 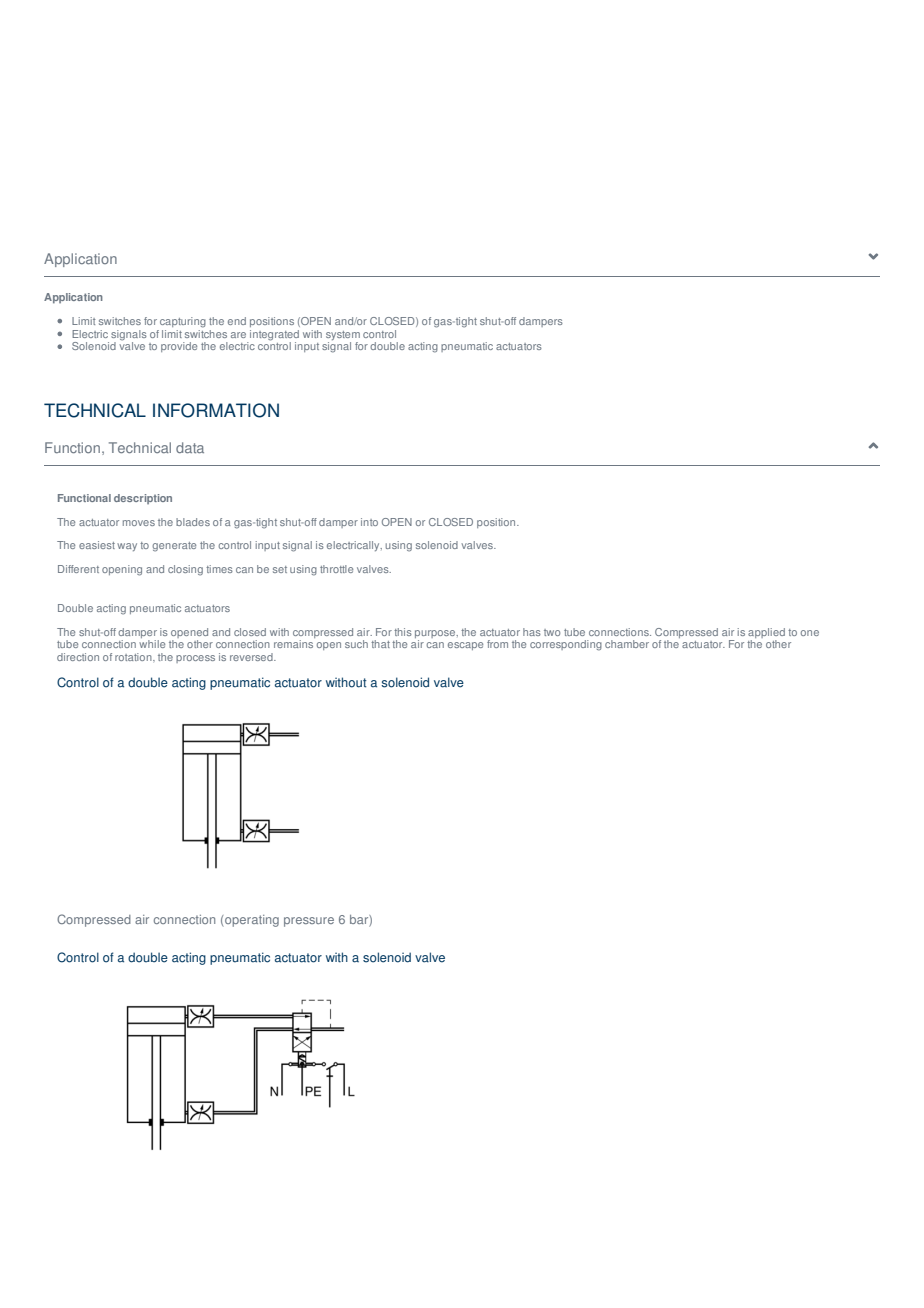 What do you see at coordinates (369, 522) in the image?
I see `into` at bounding box center [369, 522].
